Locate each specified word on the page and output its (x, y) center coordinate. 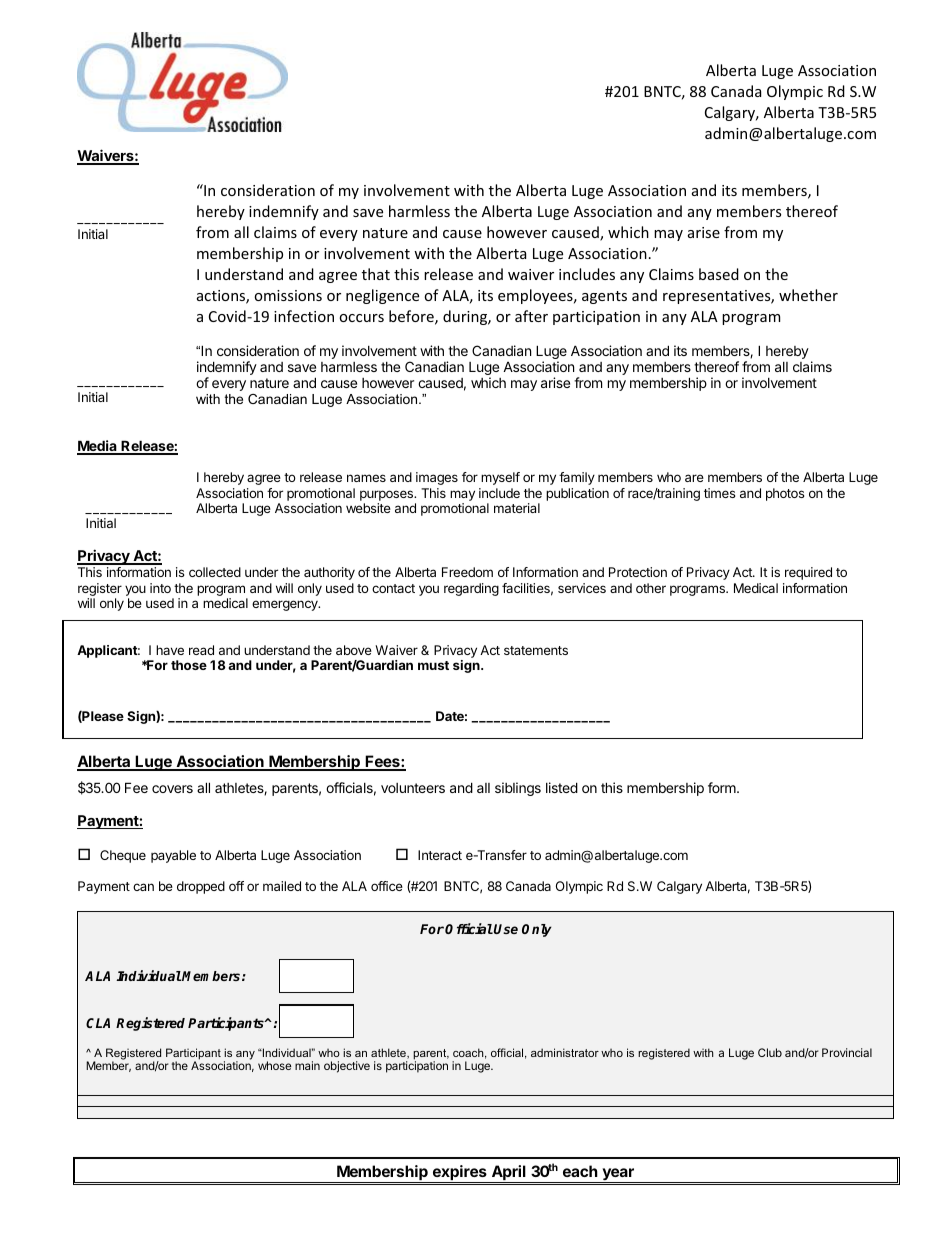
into (160, 588)
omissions (288, 295)
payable (173, 856)
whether (808, 295)
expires (459, 1174)
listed (562, 787)
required (808, 573)
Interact (440, 855)
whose (274, 1065)
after (531, 316)
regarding (471, 589)
